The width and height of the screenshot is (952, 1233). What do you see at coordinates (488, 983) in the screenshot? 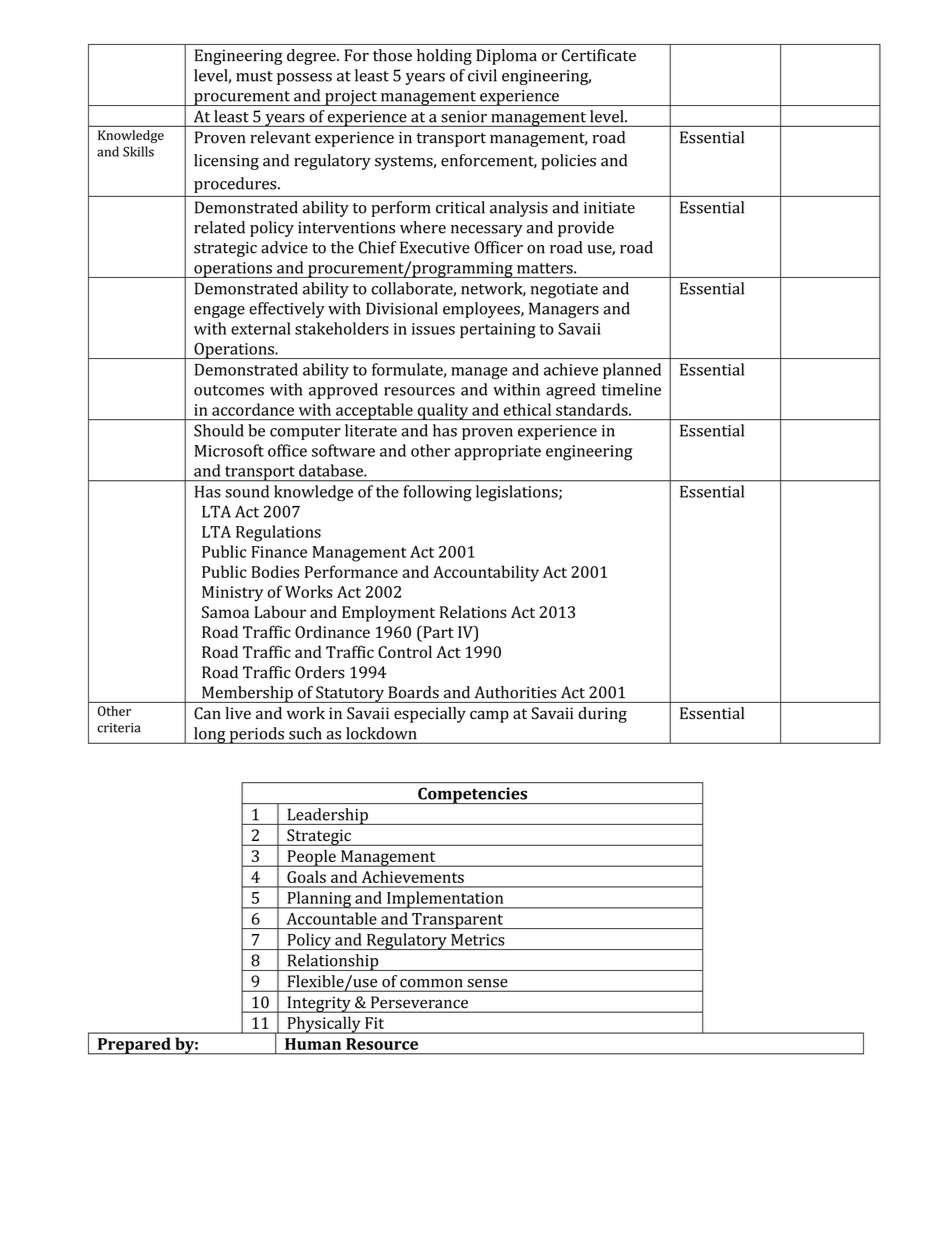
I see `sense` at bounding box center [488, 983].
